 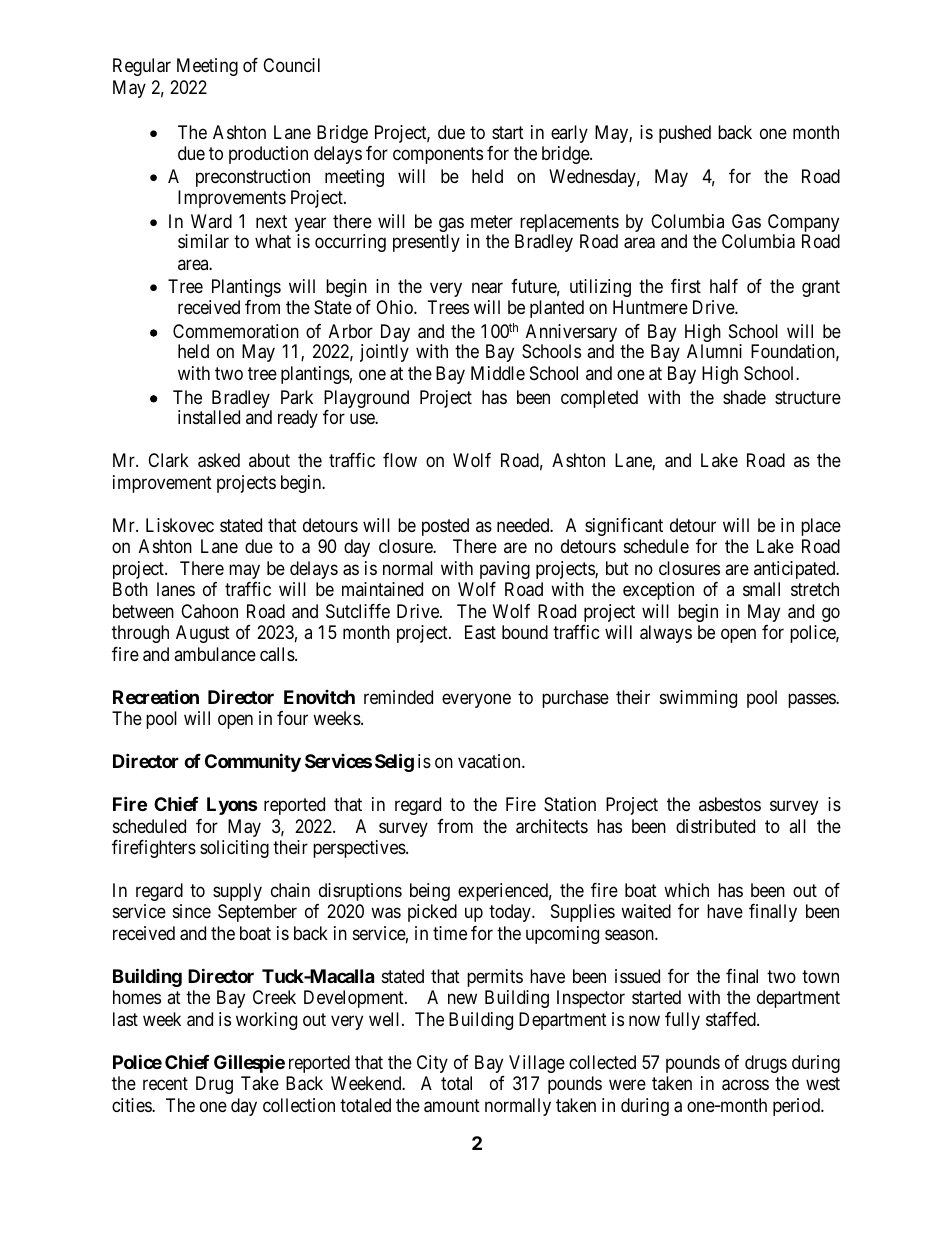 What do you see at coordinates (685, 134) in the screenshot?
I see `pushed` at bounding box center [685, 134].
